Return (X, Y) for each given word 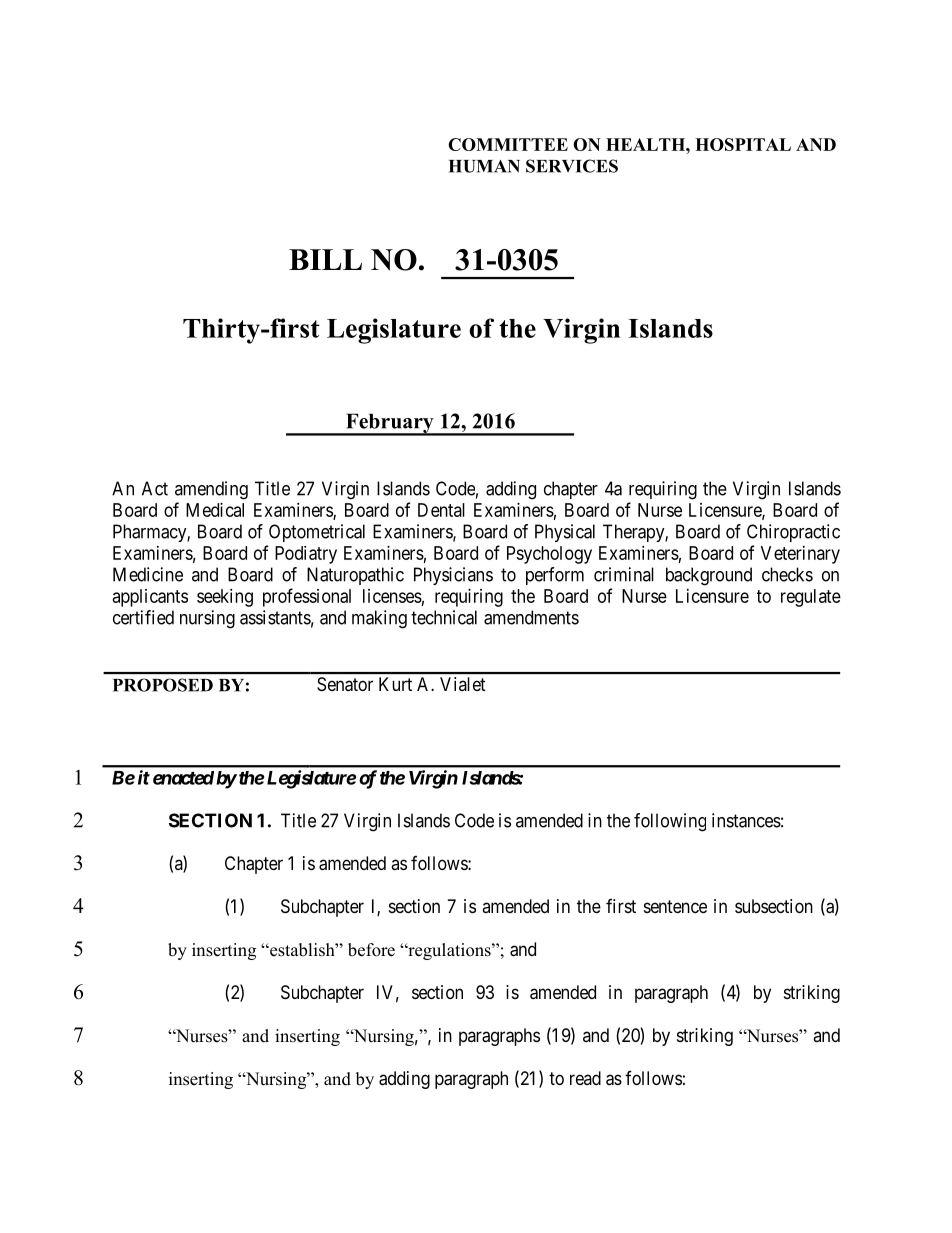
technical (444, 617)
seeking (225, 598)
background (709, 576)
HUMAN (484, 166)
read (585, 1078)
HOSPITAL (743, 144)
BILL (325, 259)
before (371, 950)
